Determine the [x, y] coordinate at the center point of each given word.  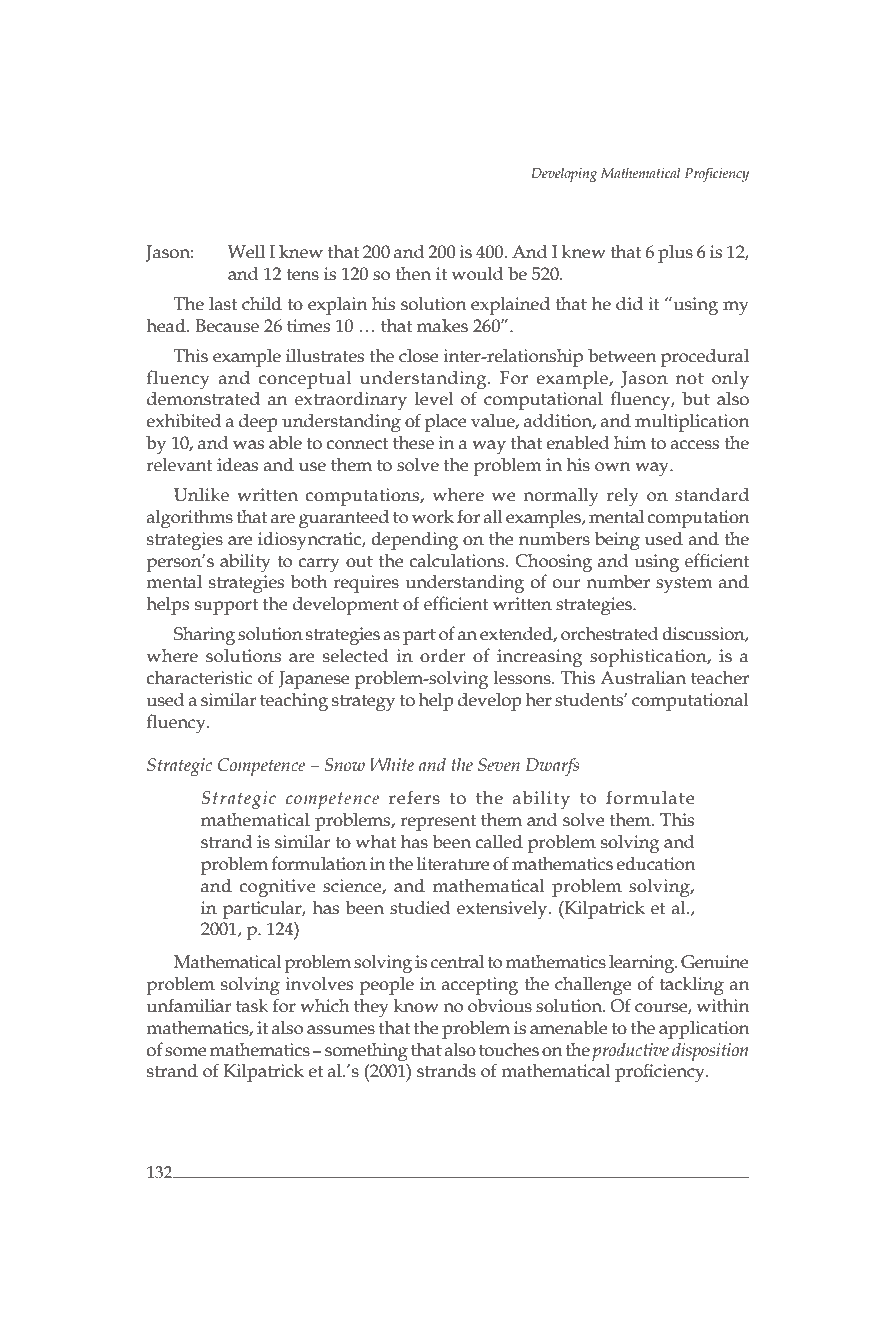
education [655, 864]
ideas [237, 465]
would [477, 274]
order [442, 656]
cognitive [277, 888]
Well [246, 252]
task [252, 1006]
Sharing [204, 636]
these [413, 443]
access [695, 445]
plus [675, 254]
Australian [643, 678]
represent [438, 823]
